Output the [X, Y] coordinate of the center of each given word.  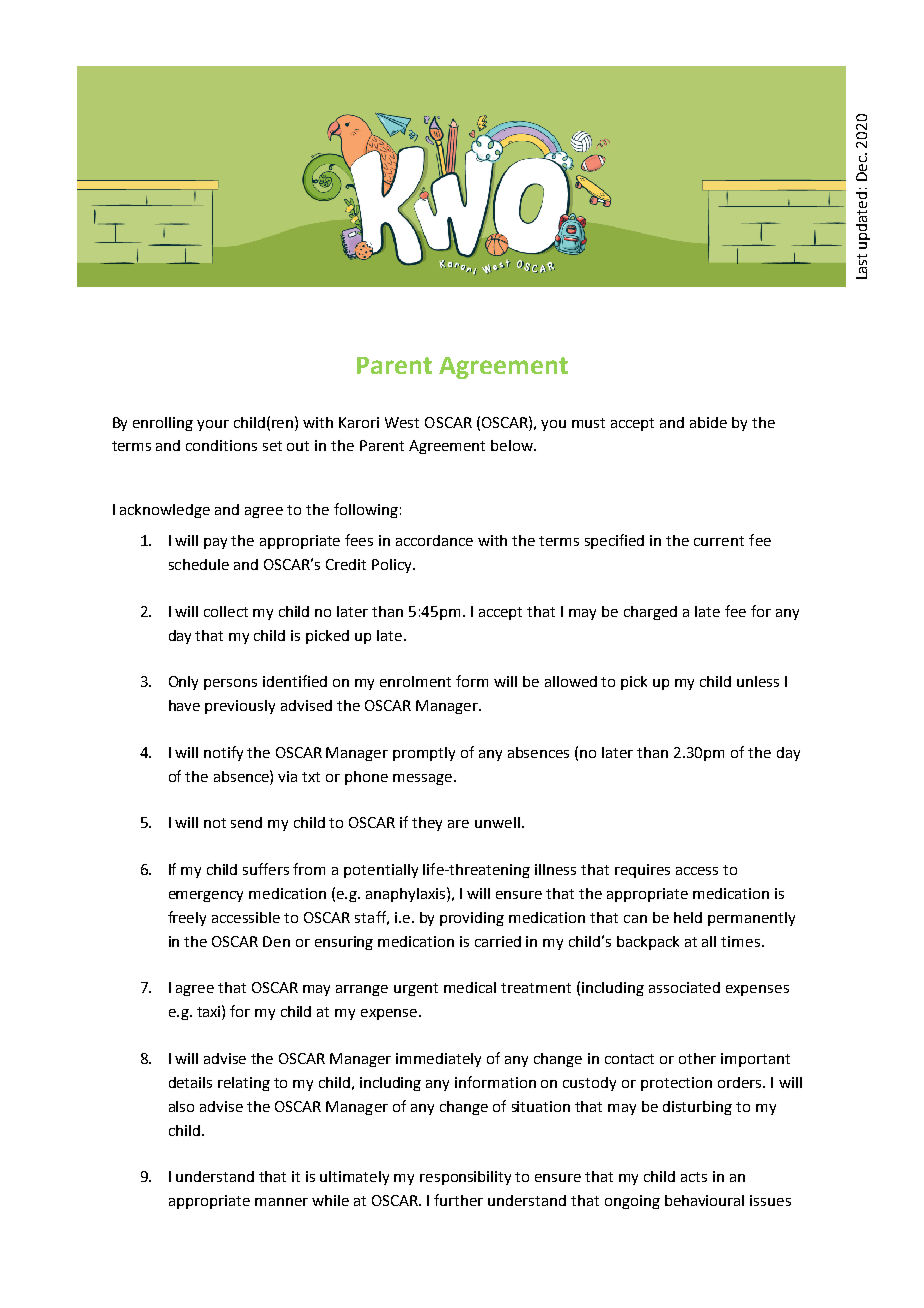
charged [650, 613]
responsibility [465, 1178]
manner [281, 1202]
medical [470, 987]
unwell [497, 822]
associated [684, 987]
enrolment [415, 681]
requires [642, 871]
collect [226, 611]
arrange [362, 990]
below [513, 445]
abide [708, 422]
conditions [221, 445]
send [246, 822]
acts [694, 1177]
